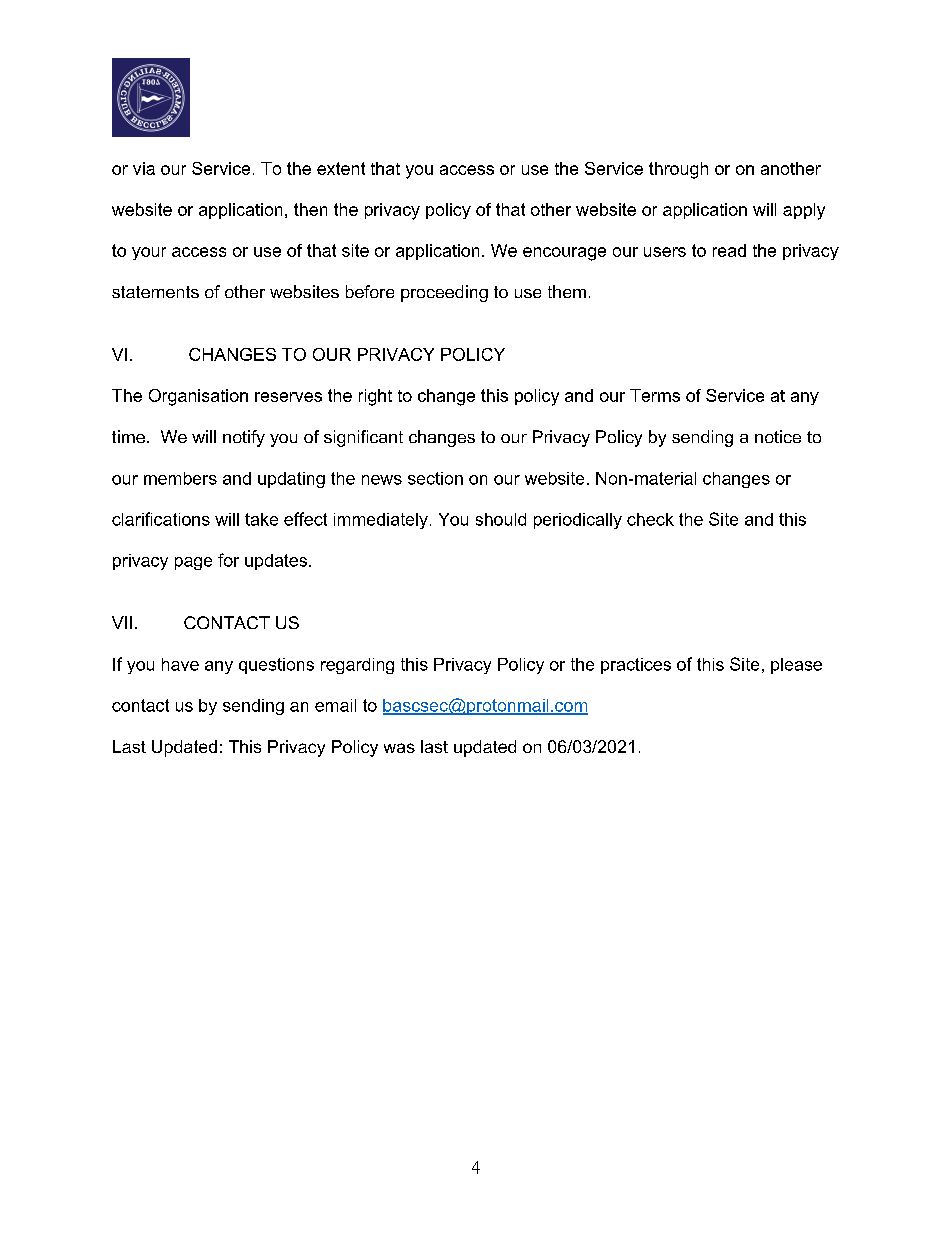 The height and width of the image is (1233, 952). What do you see at coordinates (193, 563) in the image?
I see `page` at bounding box center [193, 563].
